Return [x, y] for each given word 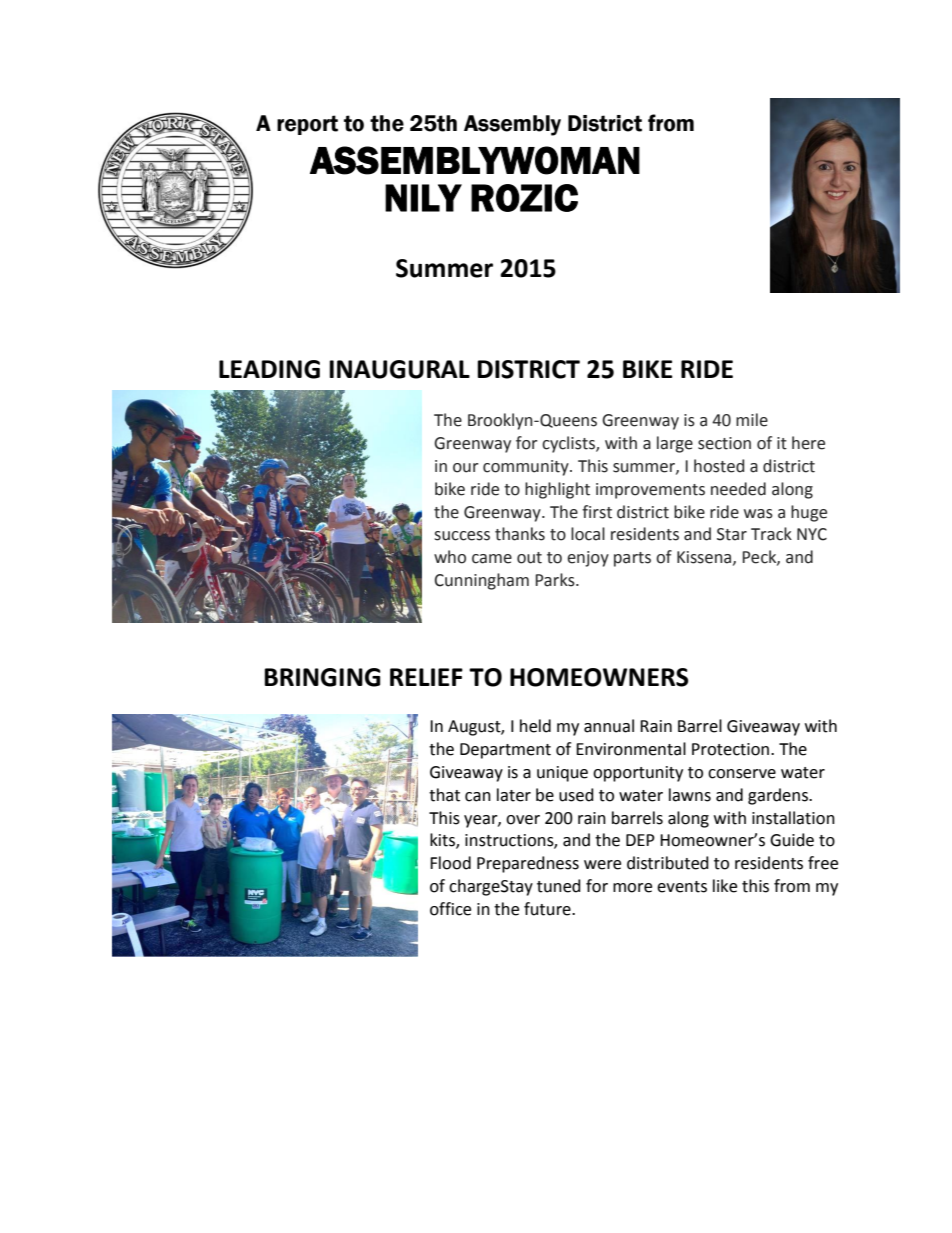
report [307, 125]
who [450, 557]
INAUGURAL [399, 369]
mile [752, 420]
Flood [450, 863]
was [758, 514]
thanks [520, 534]
